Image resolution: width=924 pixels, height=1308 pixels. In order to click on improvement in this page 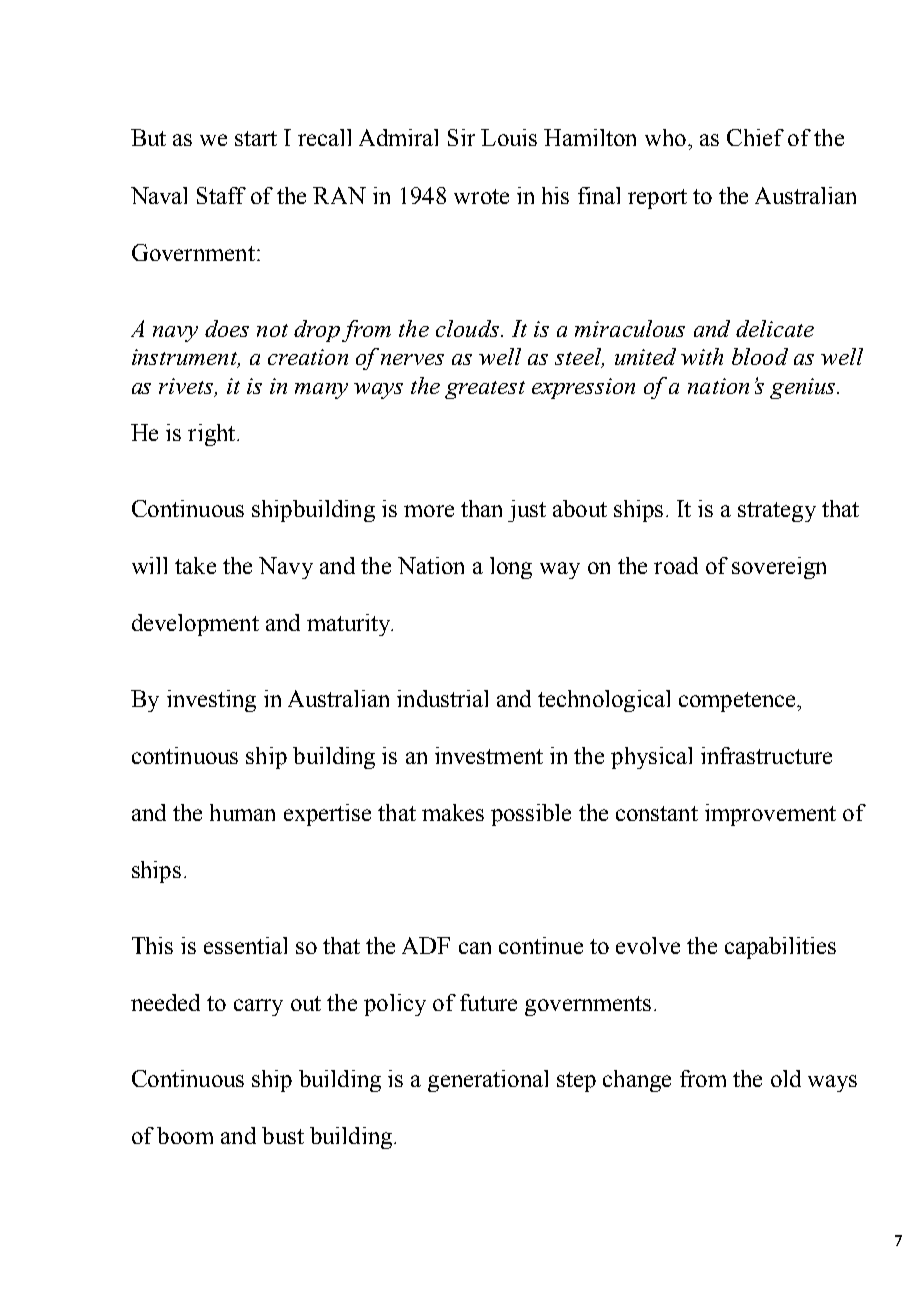, I will do `click(770, 815)`.
